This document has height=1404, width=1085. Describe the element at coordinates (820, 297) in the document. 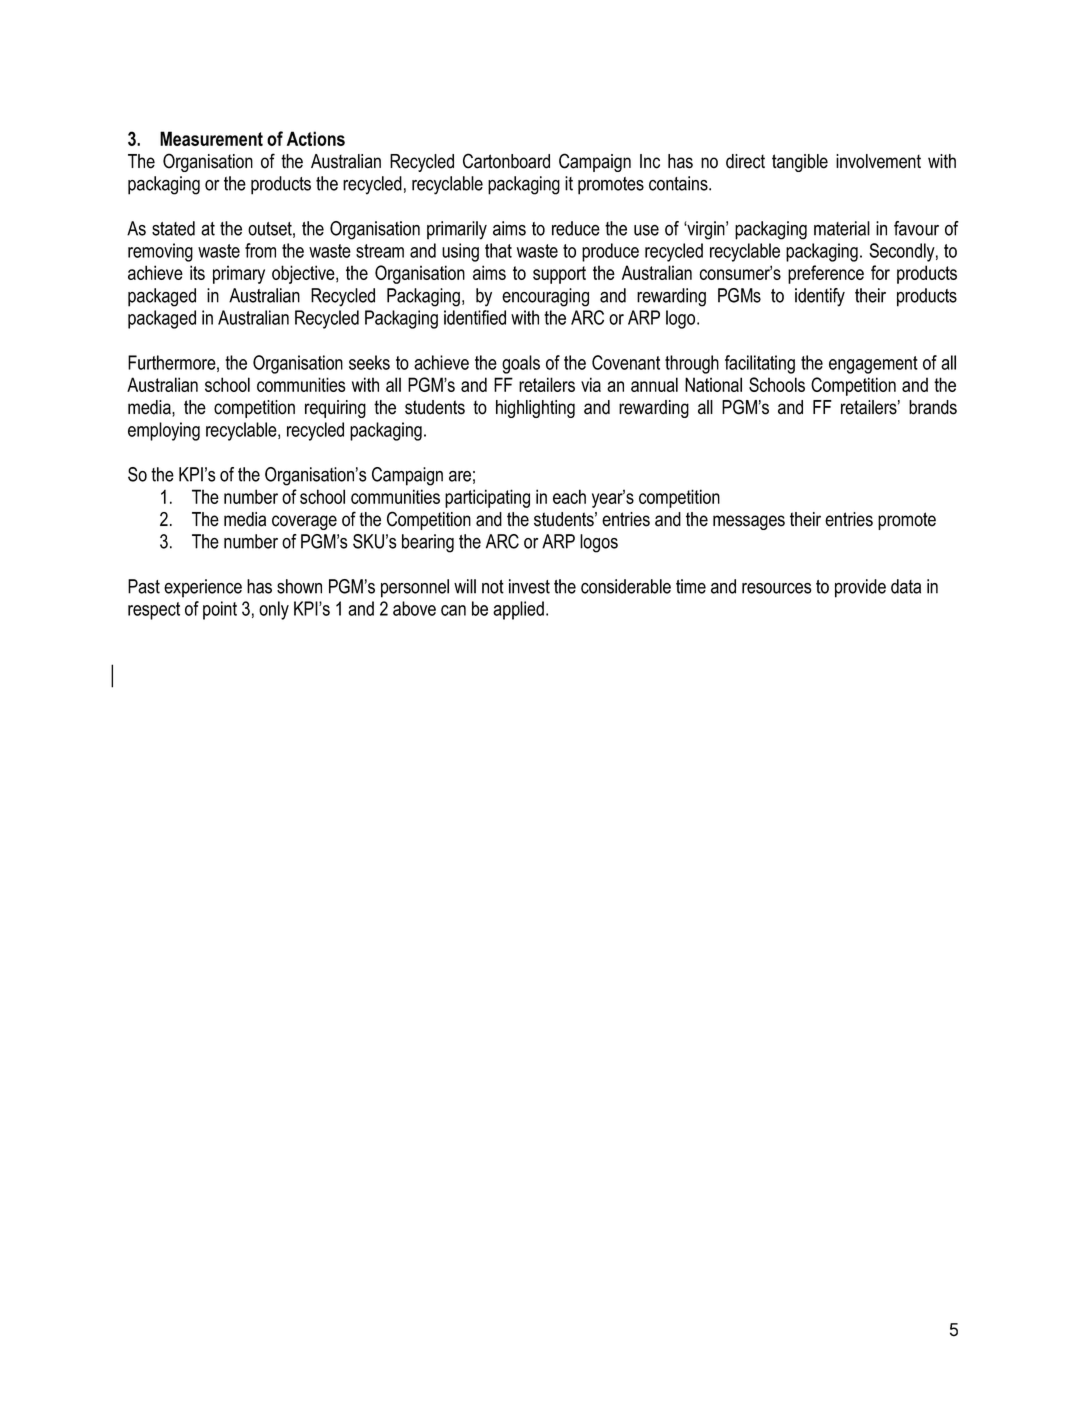

I see `identify` at that location.
